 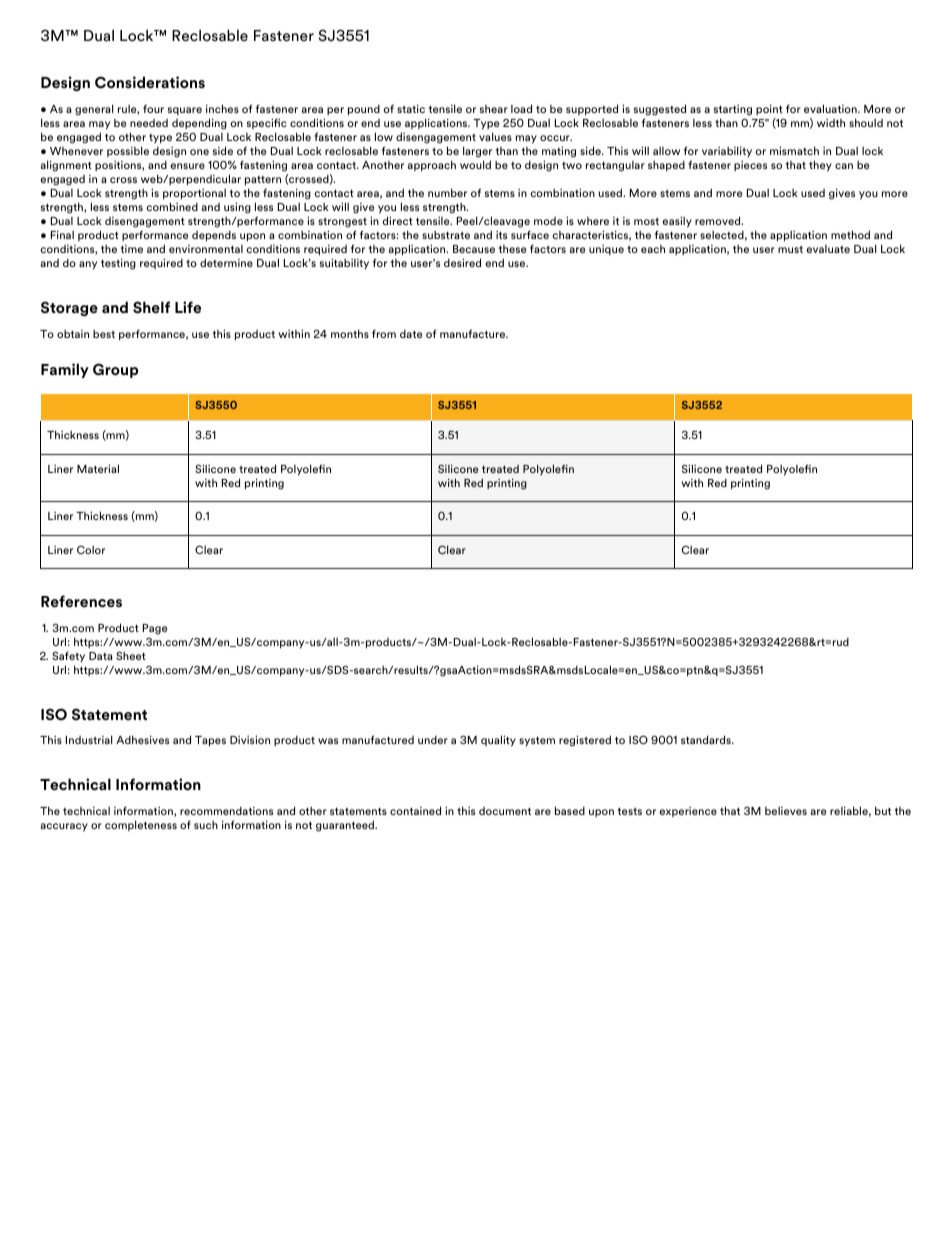 What do you see at coordinates (495, 136) in the image?
I see `values` at bounding box center [495, 136].
